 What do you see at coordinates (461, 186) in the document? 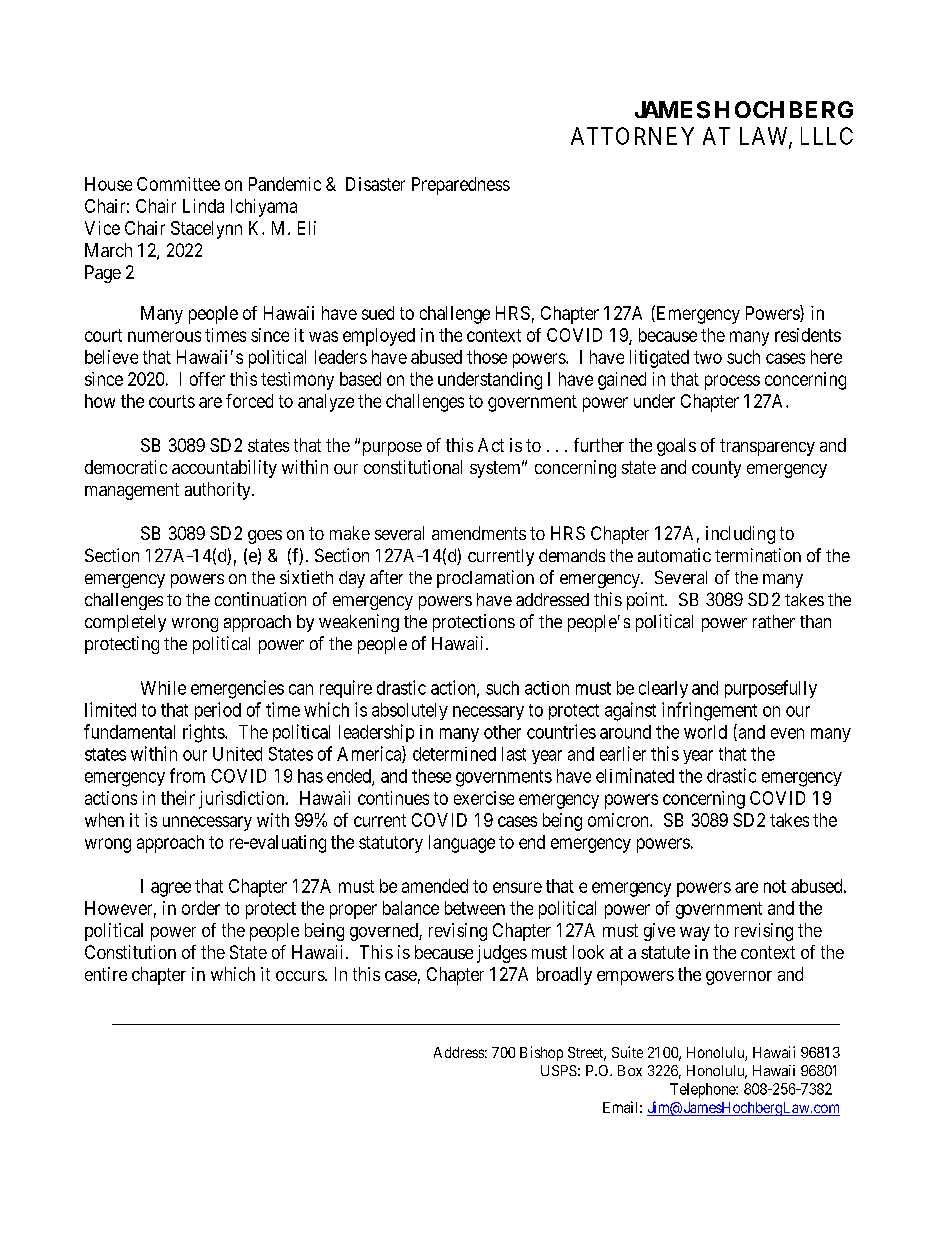
I see `Preparedness` at bounding box center [461, 186].
